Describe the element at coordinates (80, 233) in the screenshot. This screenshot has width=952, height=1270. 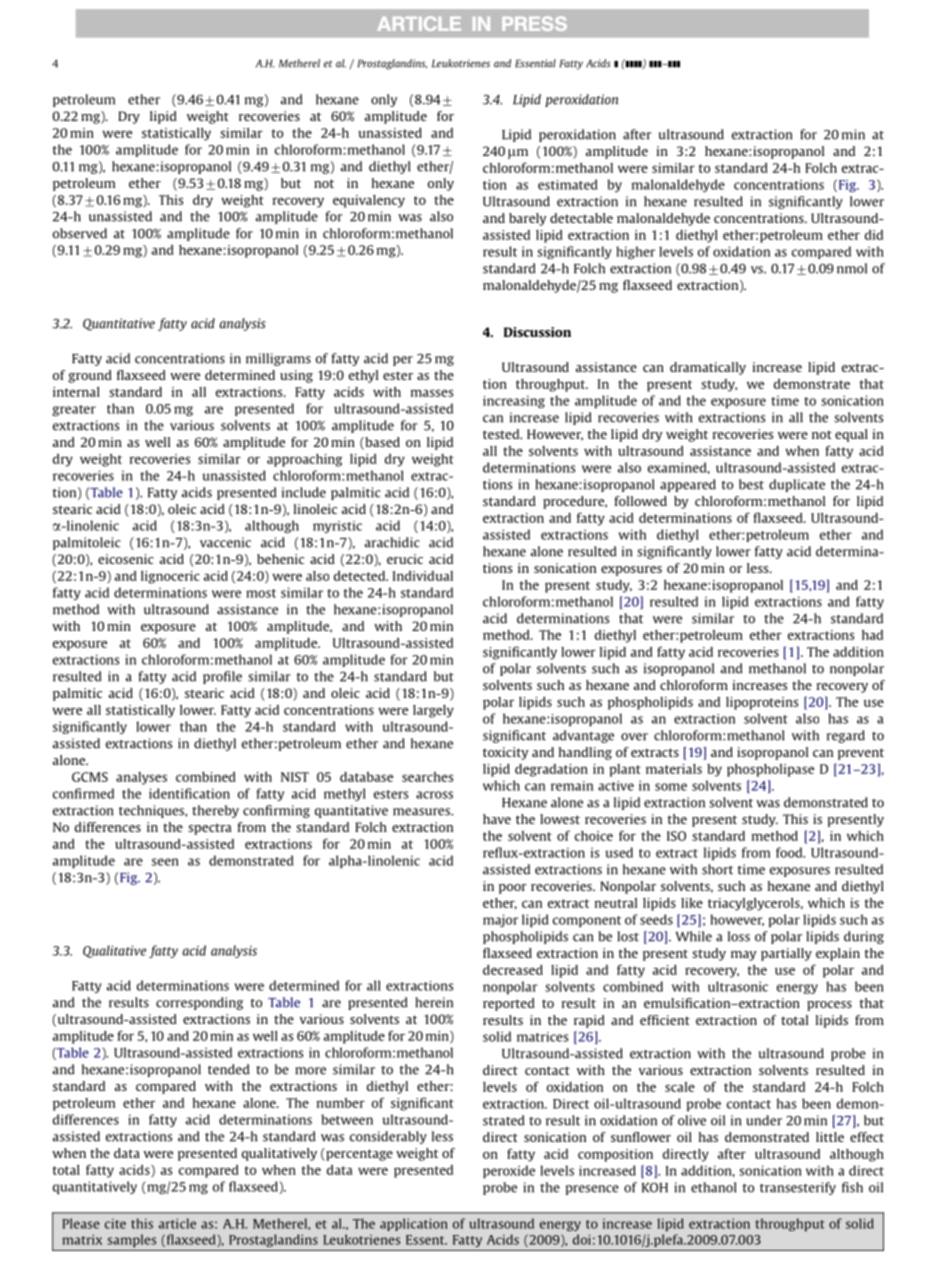
I see `observed` at that location.
